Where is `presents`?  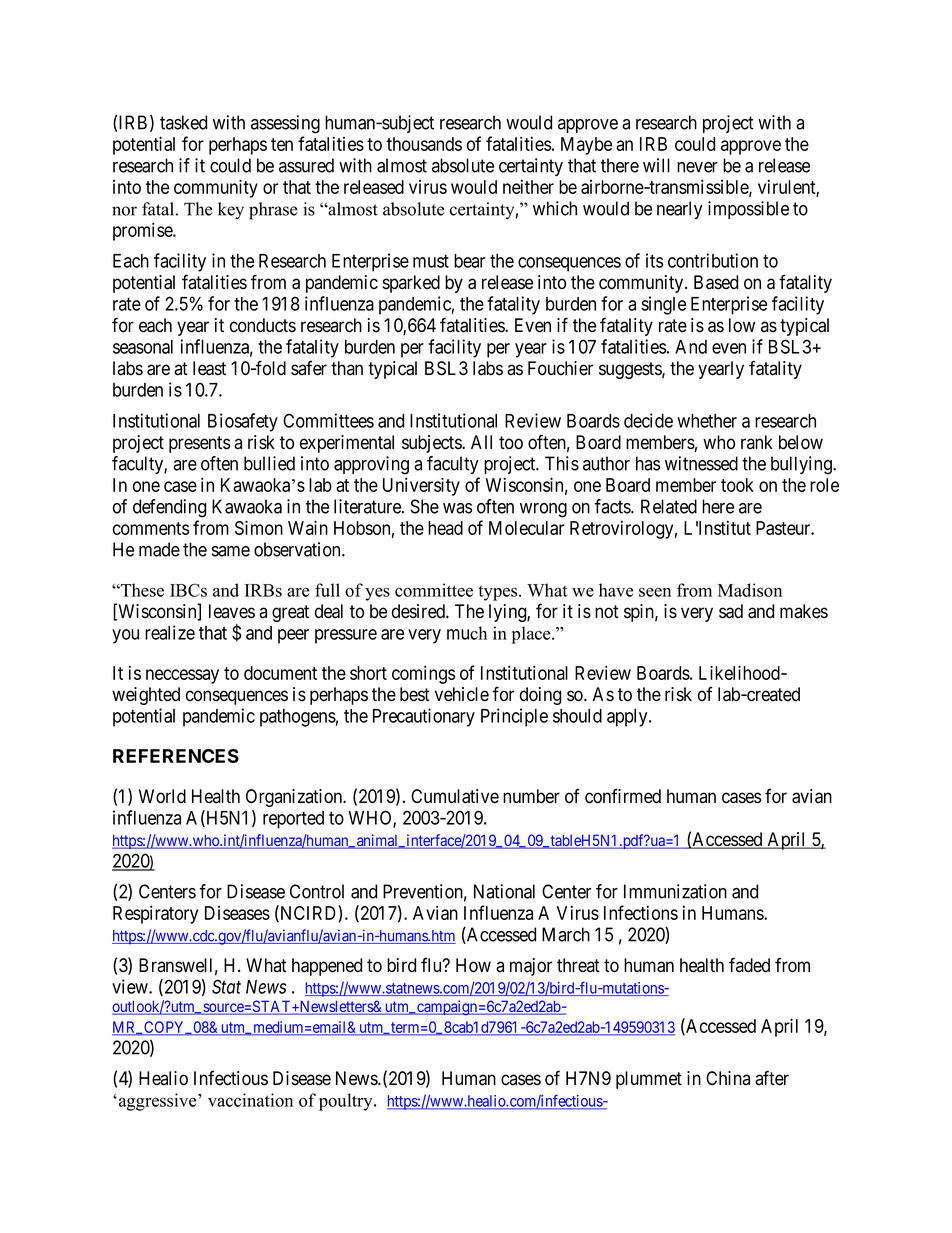 presents is located at coordinates (199, 444).
